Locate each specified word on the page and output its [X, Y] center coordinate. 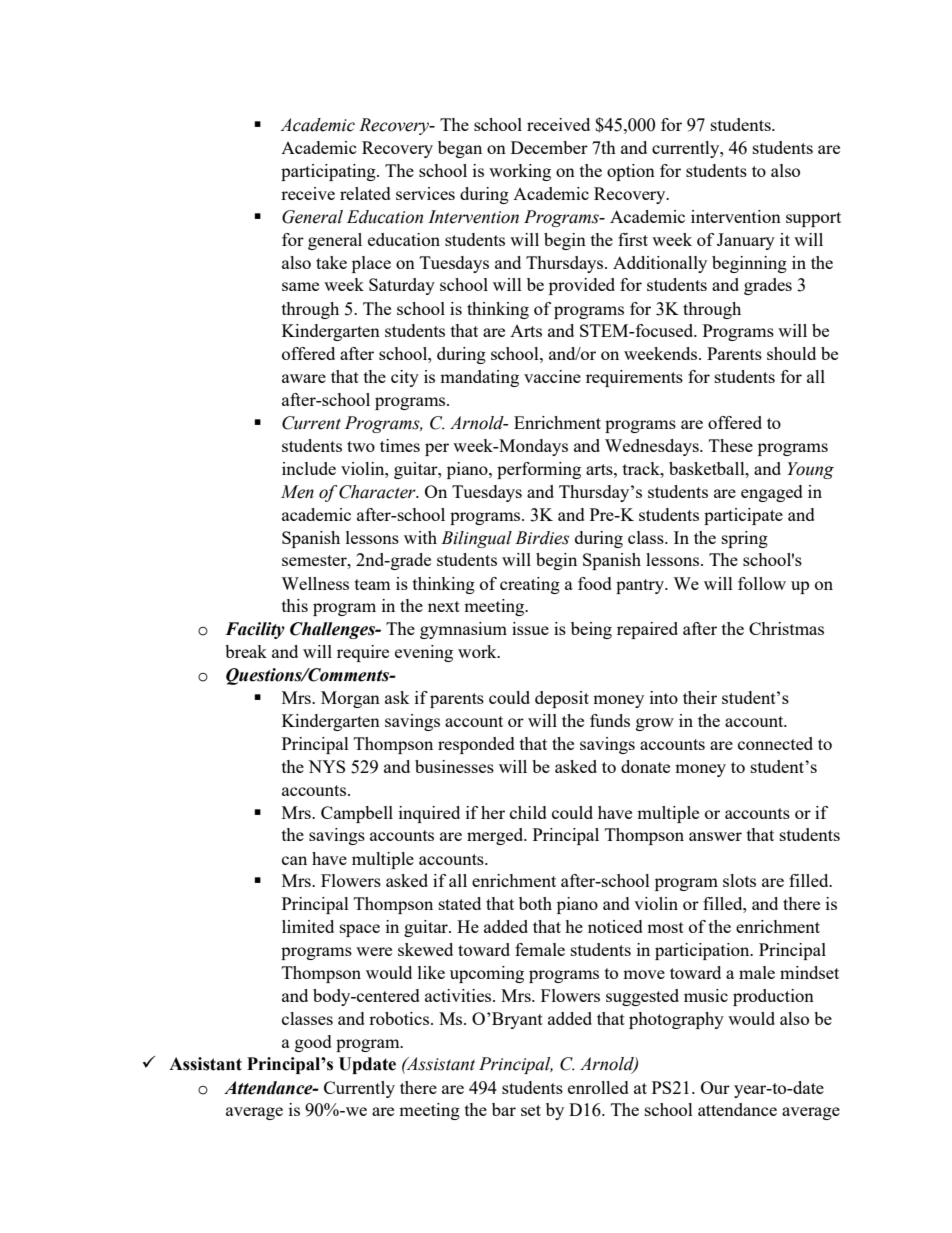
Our [715, 1087]
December [549, 147]
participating [329, 172]
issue [530, 628]
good [313, 1043]
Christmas [786, 628]
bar [504, 1109]
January [746, 241]
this [295, 605]
